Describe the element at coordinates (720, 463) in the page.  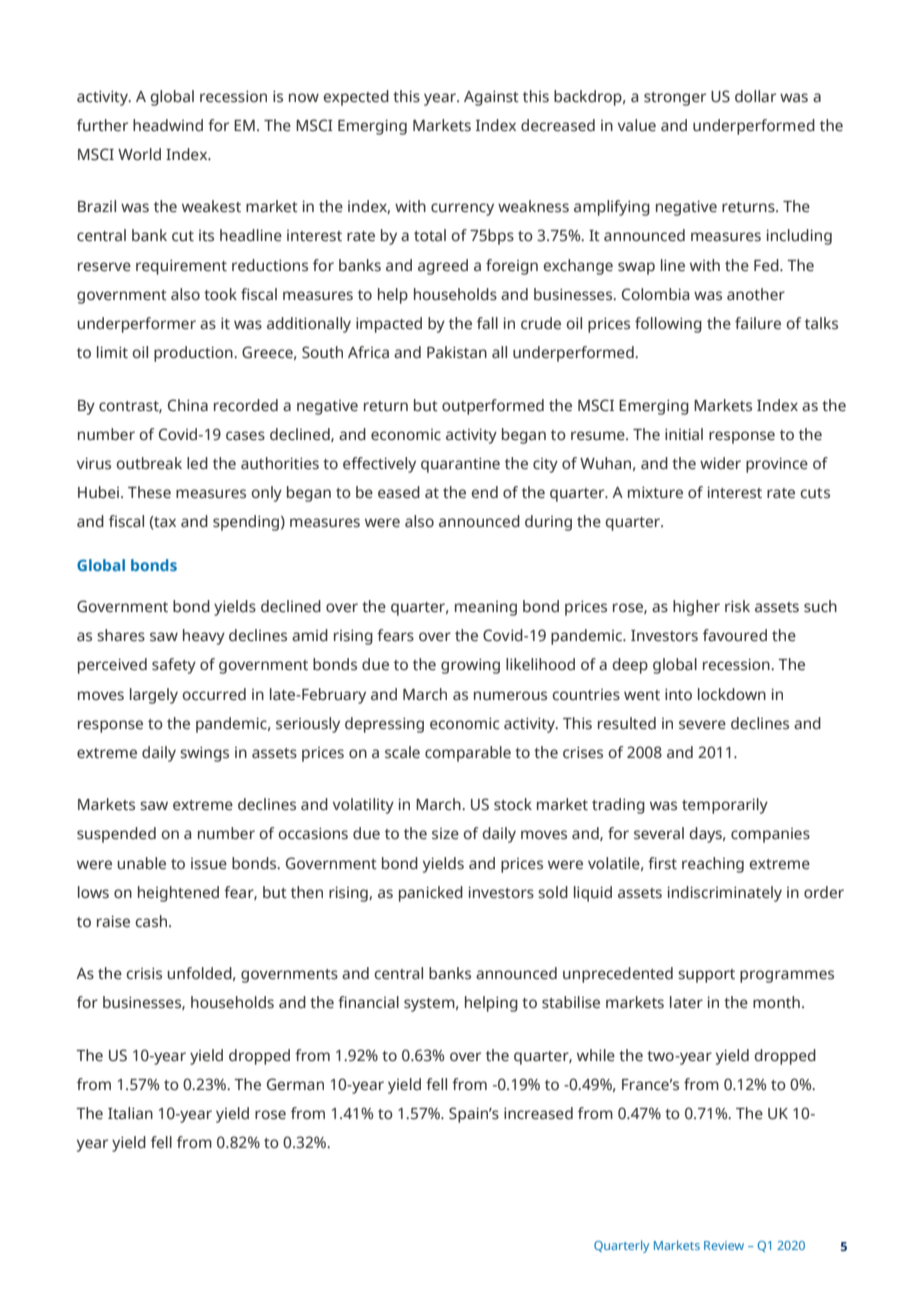
I see `wider` at that location.
